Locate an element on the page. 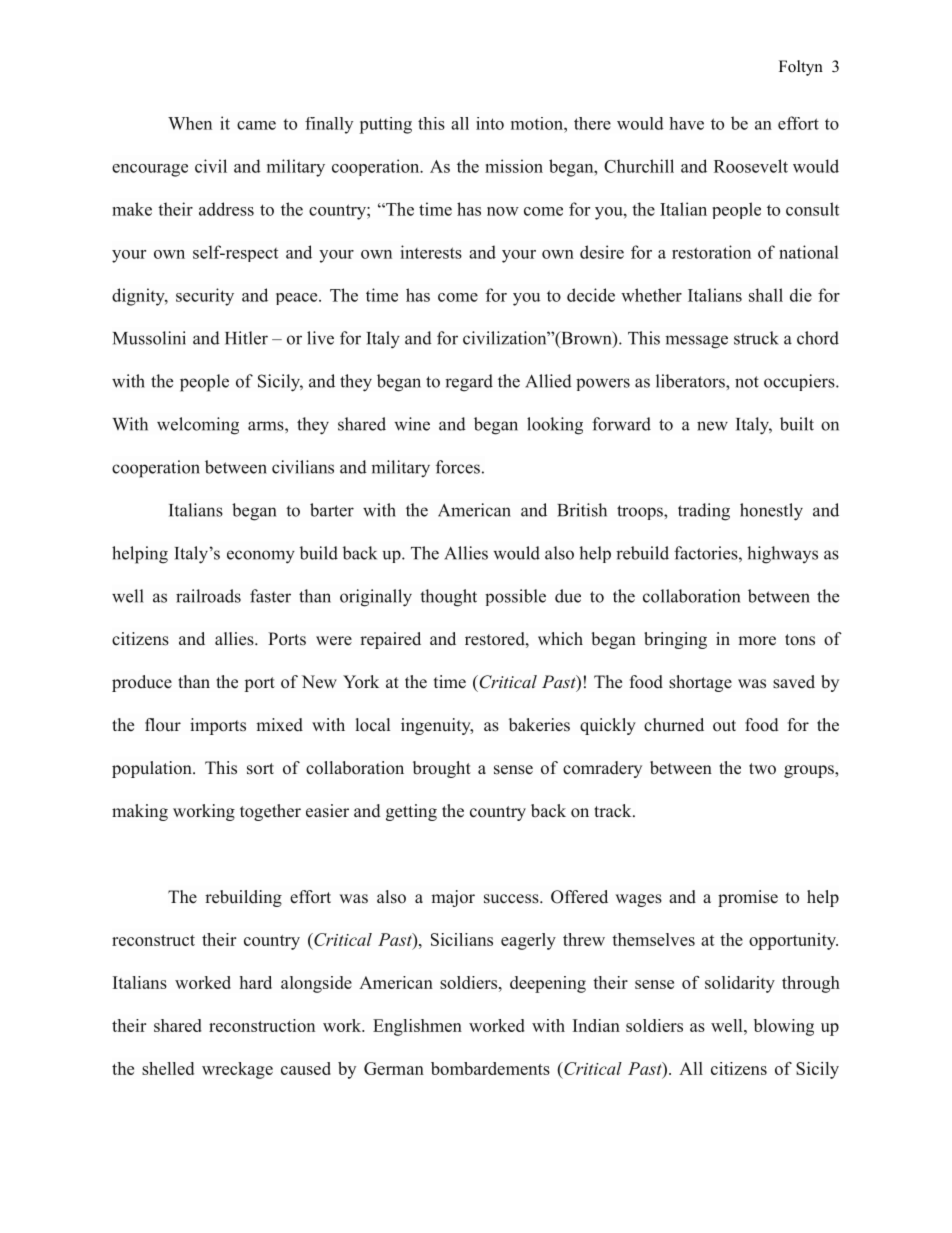  When is located at coordinates (190, 123).
